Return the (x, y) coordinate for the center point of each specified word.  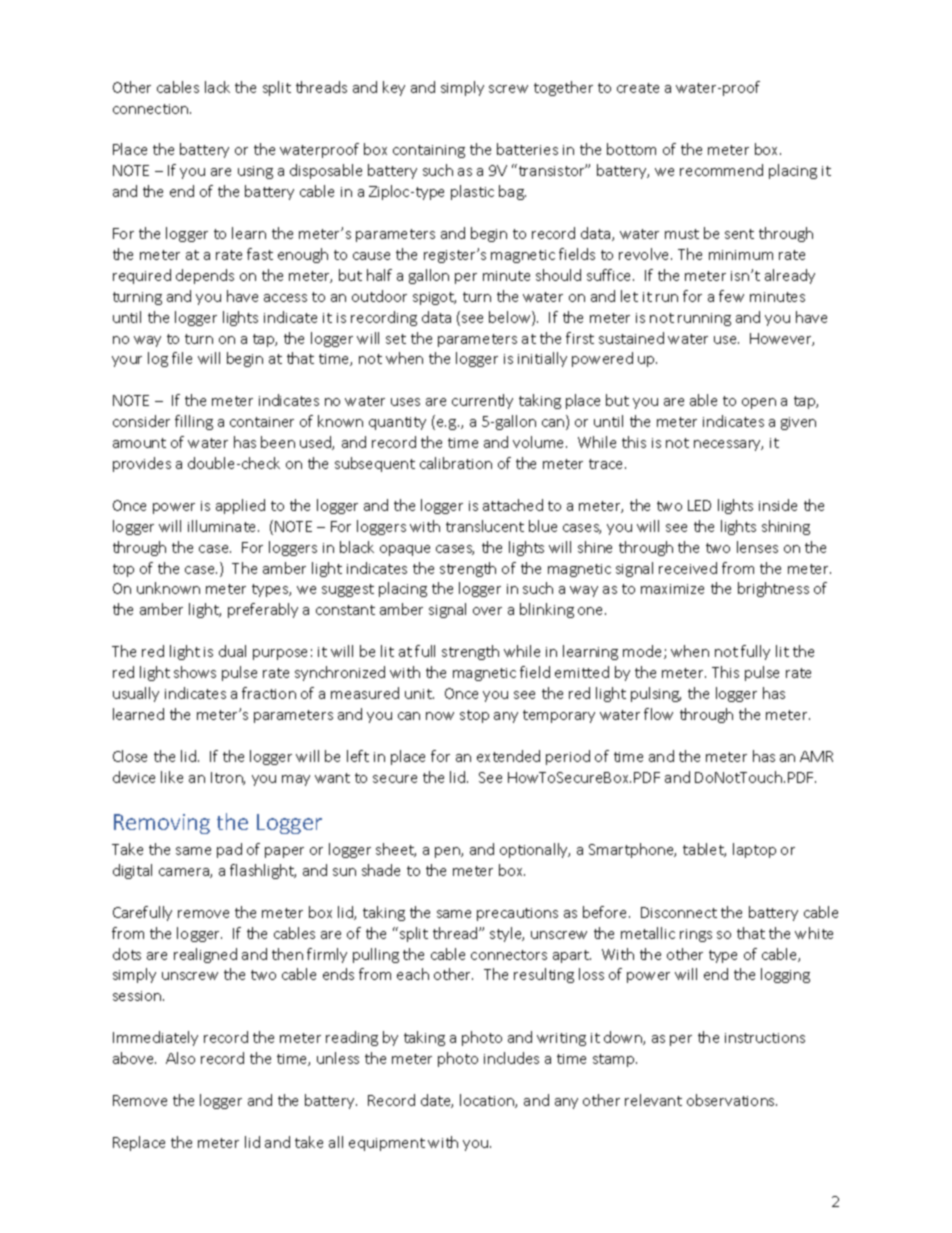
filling (194, 422)
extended (508, 756)
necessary (728, 445)
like (172, 777)
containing (429, 151)
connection (152, 109)
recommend (721, 170)
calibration (456, 463)
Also (180, 1058)
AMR (816, 756)
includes (511, 1058)
